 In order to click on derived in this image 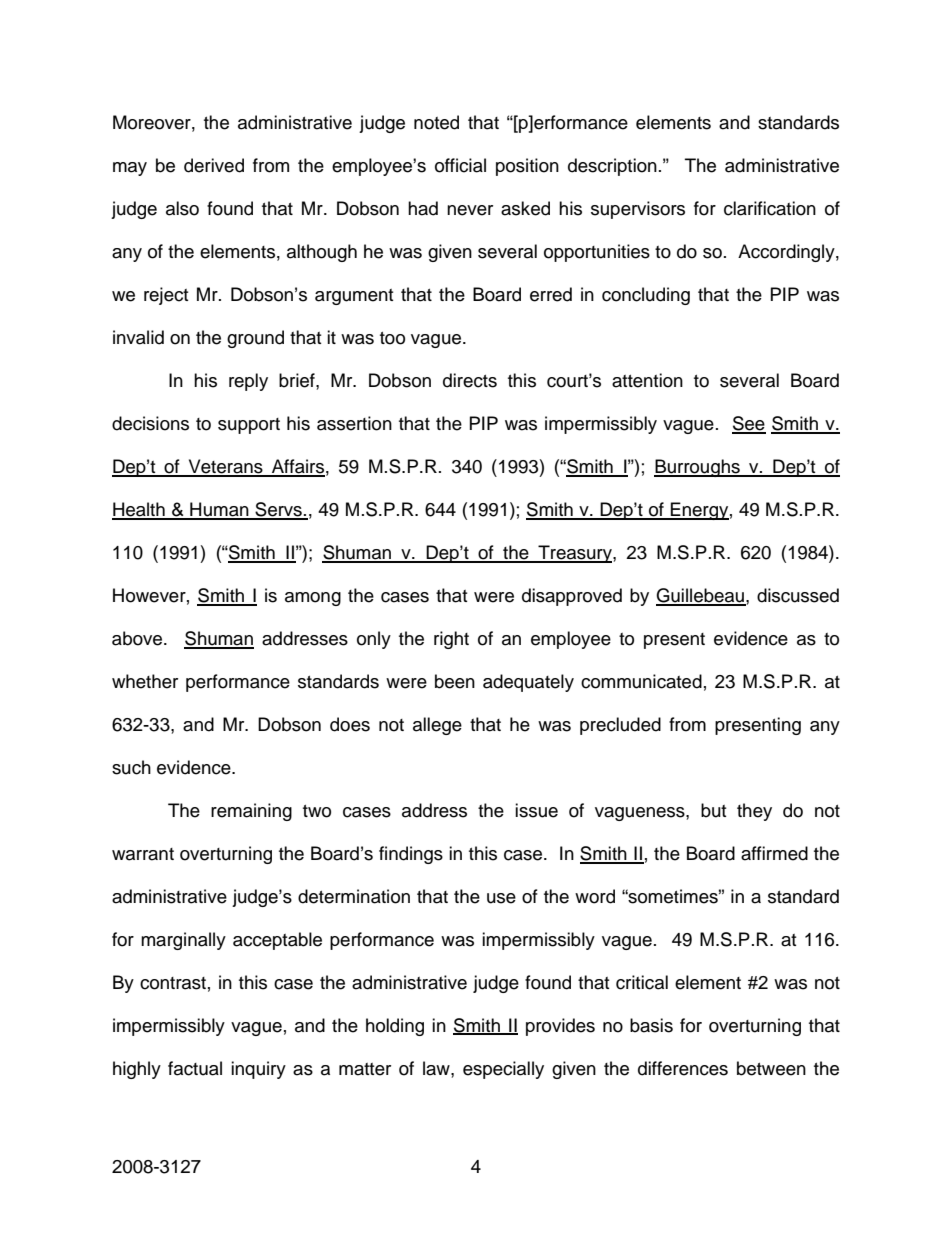, I will do `click(214, 165)`.
